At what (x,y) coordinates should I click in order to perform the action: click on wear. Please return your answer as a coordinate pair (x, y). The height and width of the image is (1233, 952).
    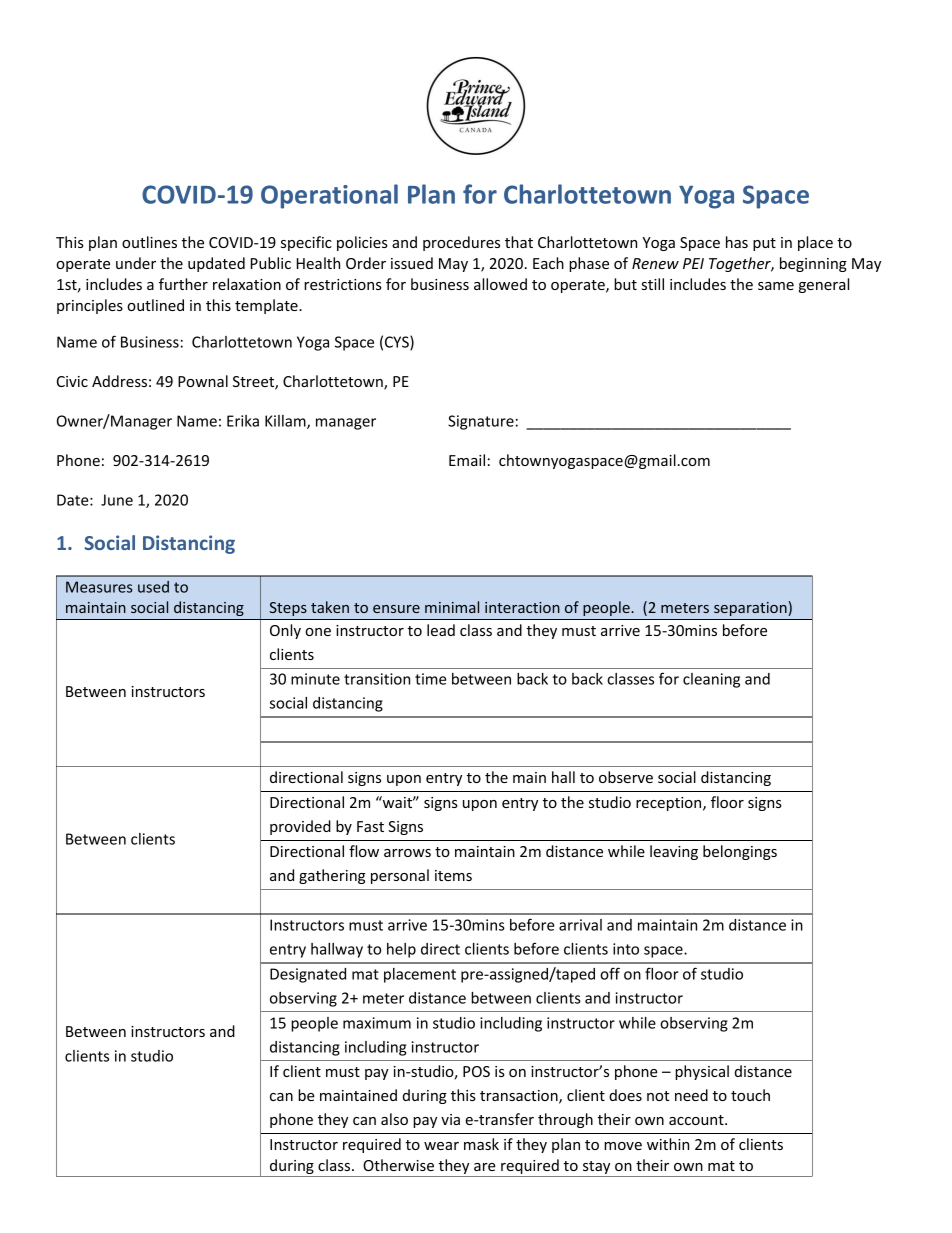
    Looking at the image, I should click on (441, 1146).
